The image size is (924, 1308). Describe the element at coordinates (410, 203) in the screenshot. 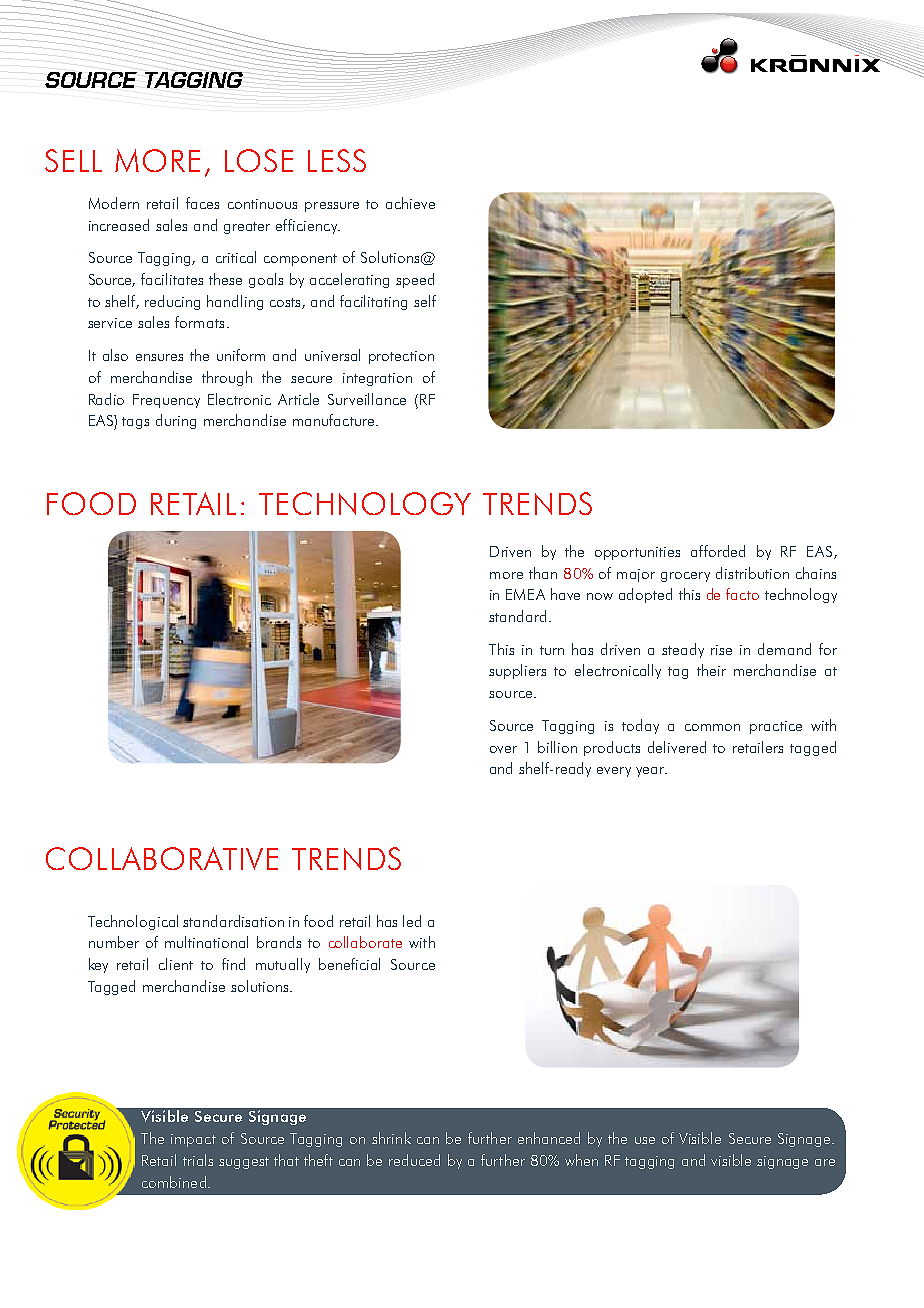

I see `achieve` at that location.
